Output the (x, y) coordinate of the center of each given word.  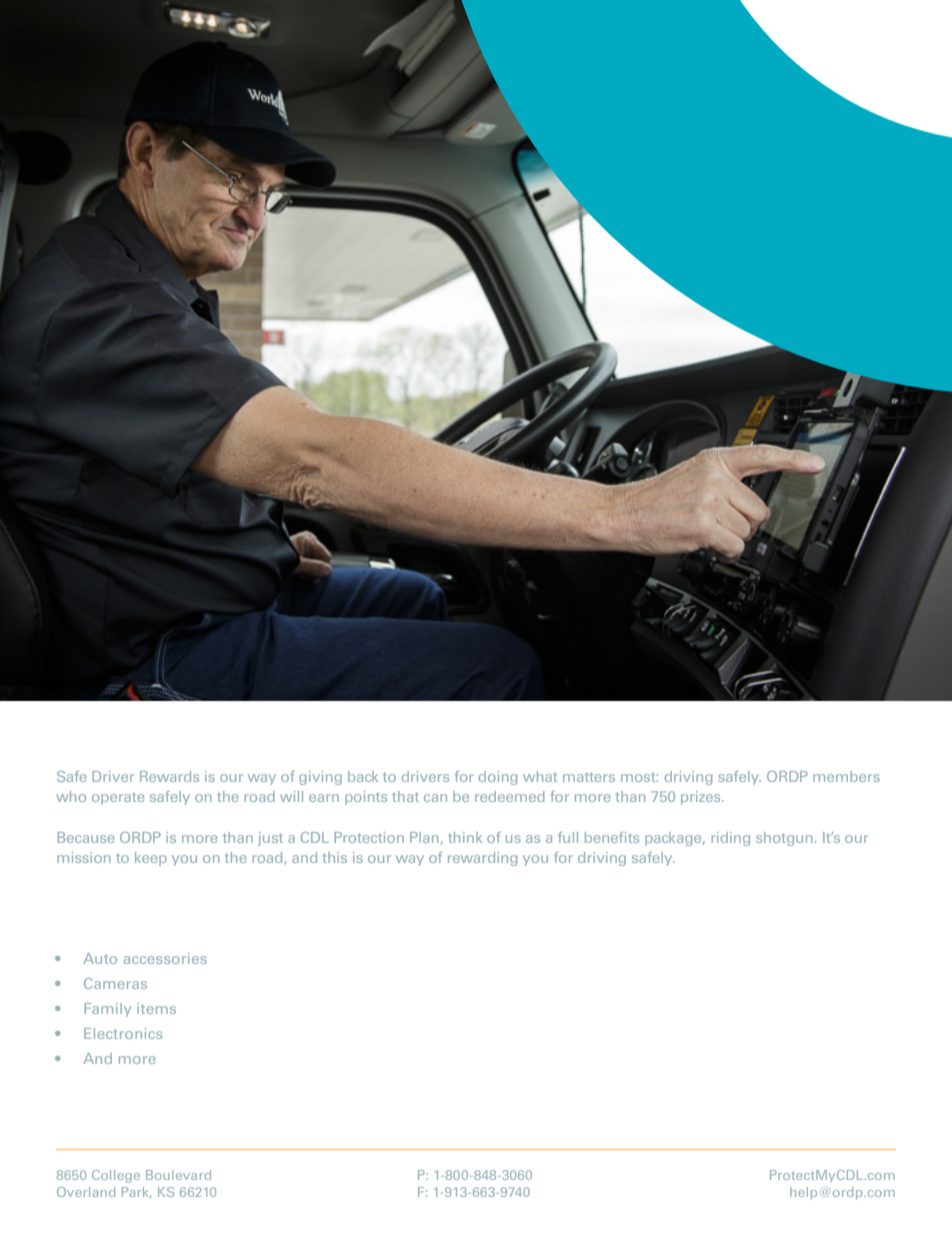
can (435, 798)
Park (136, 1192)
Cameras (115, 983)
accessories (165, 958)
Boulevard (178, 1175)
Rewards (169, 776)
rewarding (482, 859)
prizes (702, 798)
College (116, 1176)
